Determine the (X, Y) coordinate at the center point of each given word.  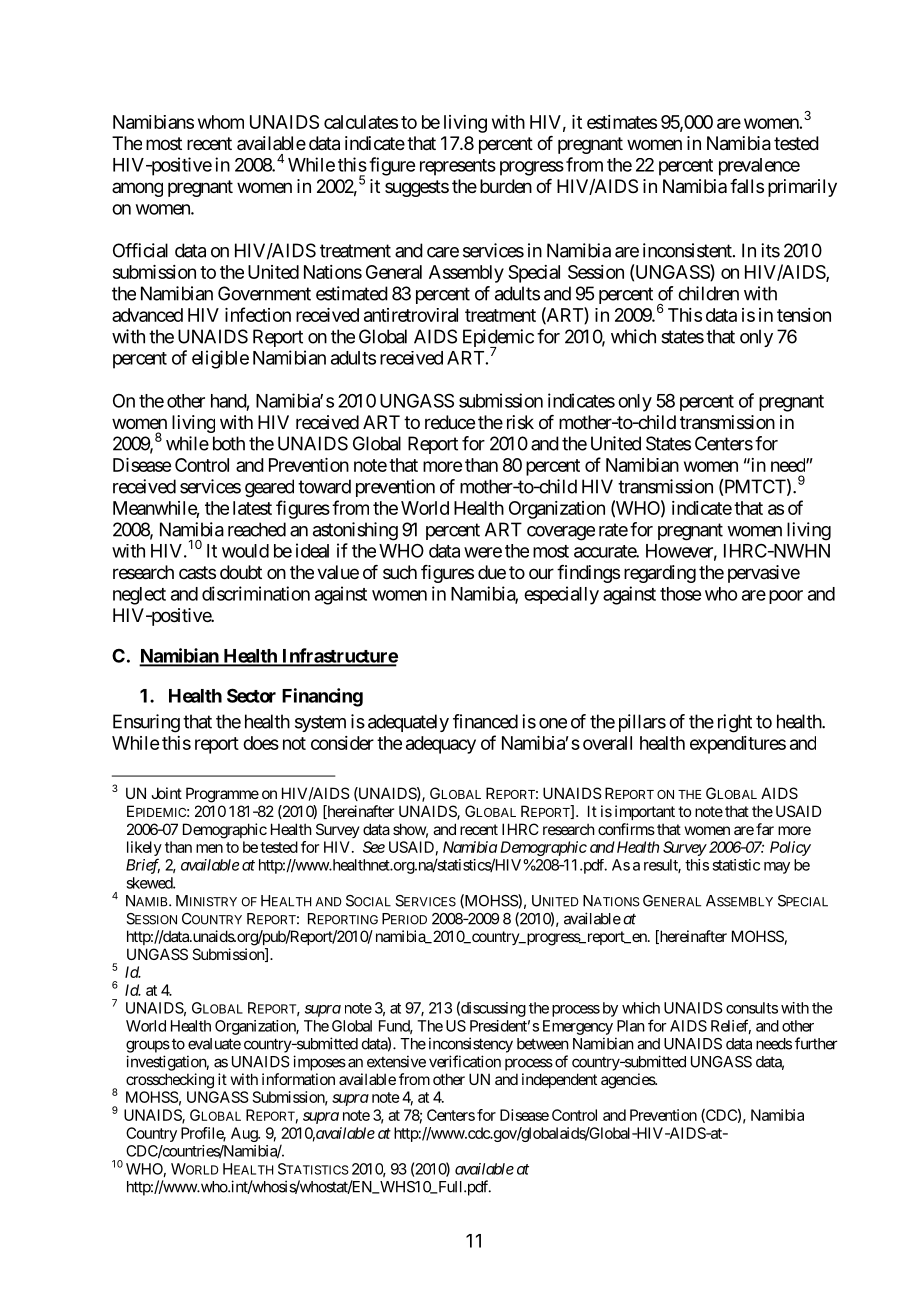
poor (786, 597)
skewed (150, 883)
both (229, 443)
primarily (802, 188)
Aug (245, 1134)
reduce (450, 422)
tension (804, 315)
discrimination (256, 593)
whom (221, 122)
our (541, 573)
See (374, 847)
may (777, 868)
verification (465, 1061)
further (816, 1043)
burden (506, 186)
